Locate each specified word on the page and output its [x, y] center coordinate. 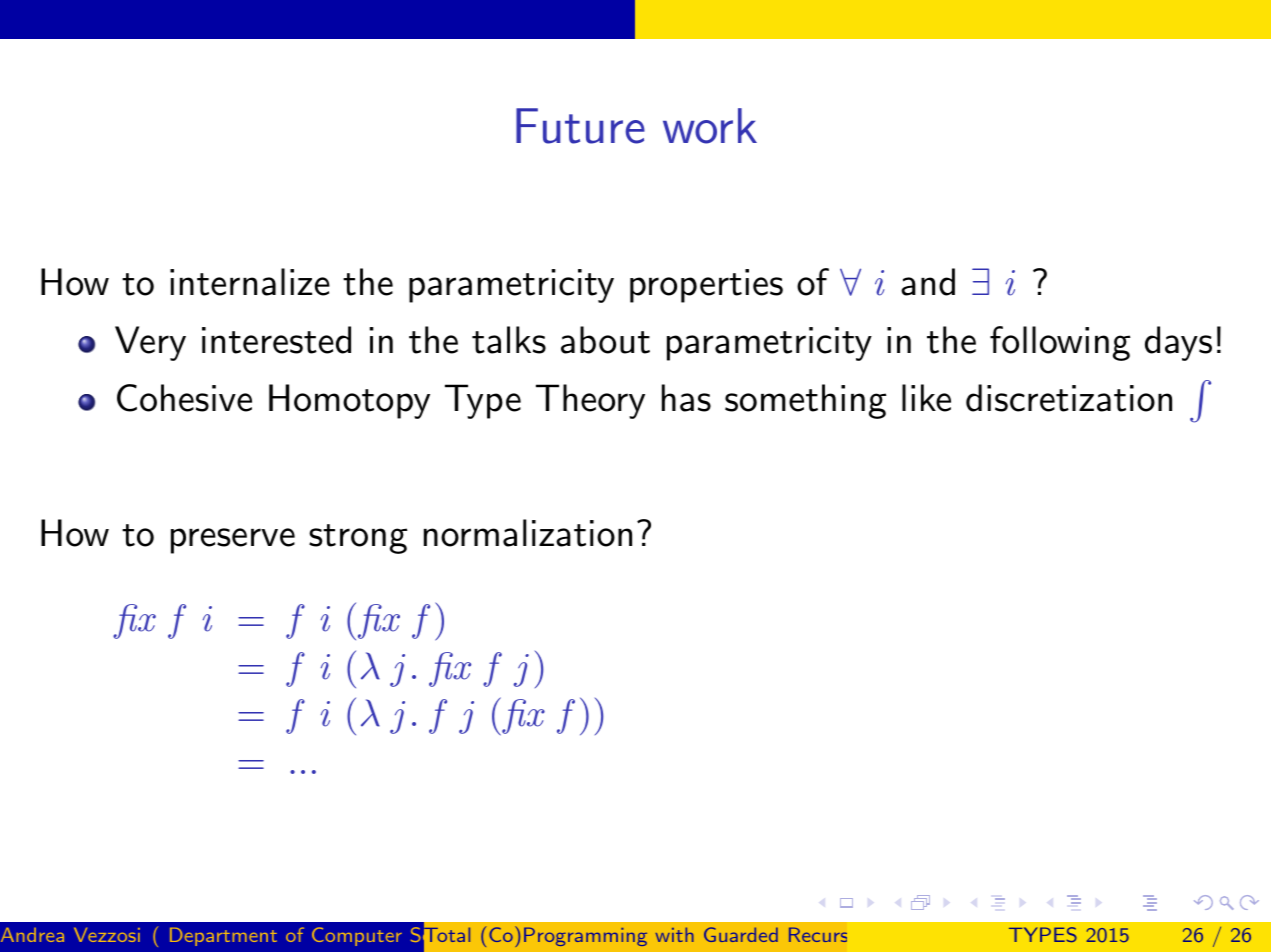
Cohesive [184, 398]
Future [580, 126]
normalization [528, 533]
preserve [233, 541]
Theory [590, 401]
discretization [1069, 398]
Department [223, 937]
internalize [250, 282]
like [926, 398]
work [710, 126]
